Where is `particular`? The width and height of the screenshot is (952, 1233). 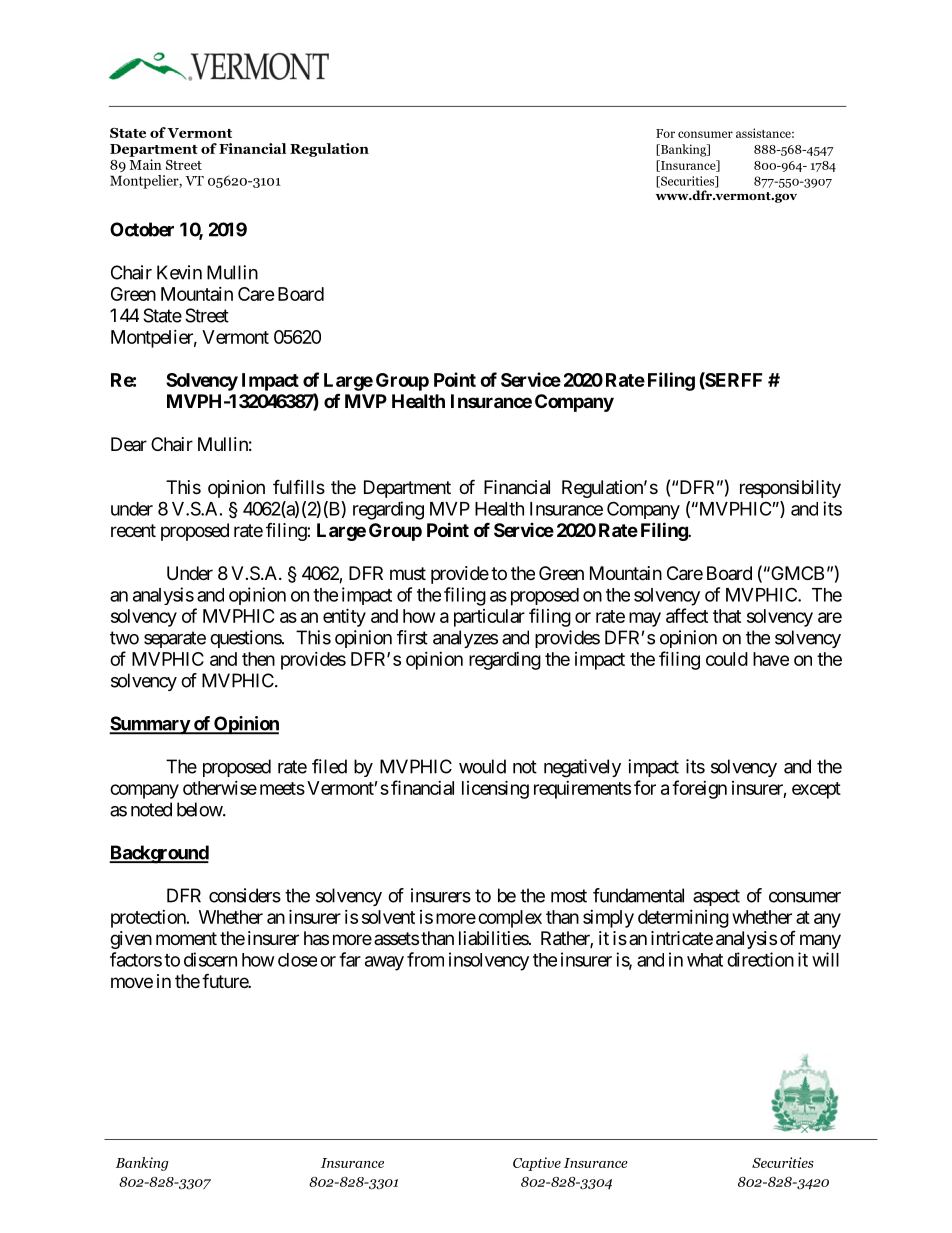 particular is located at coordinates (489, 618).
